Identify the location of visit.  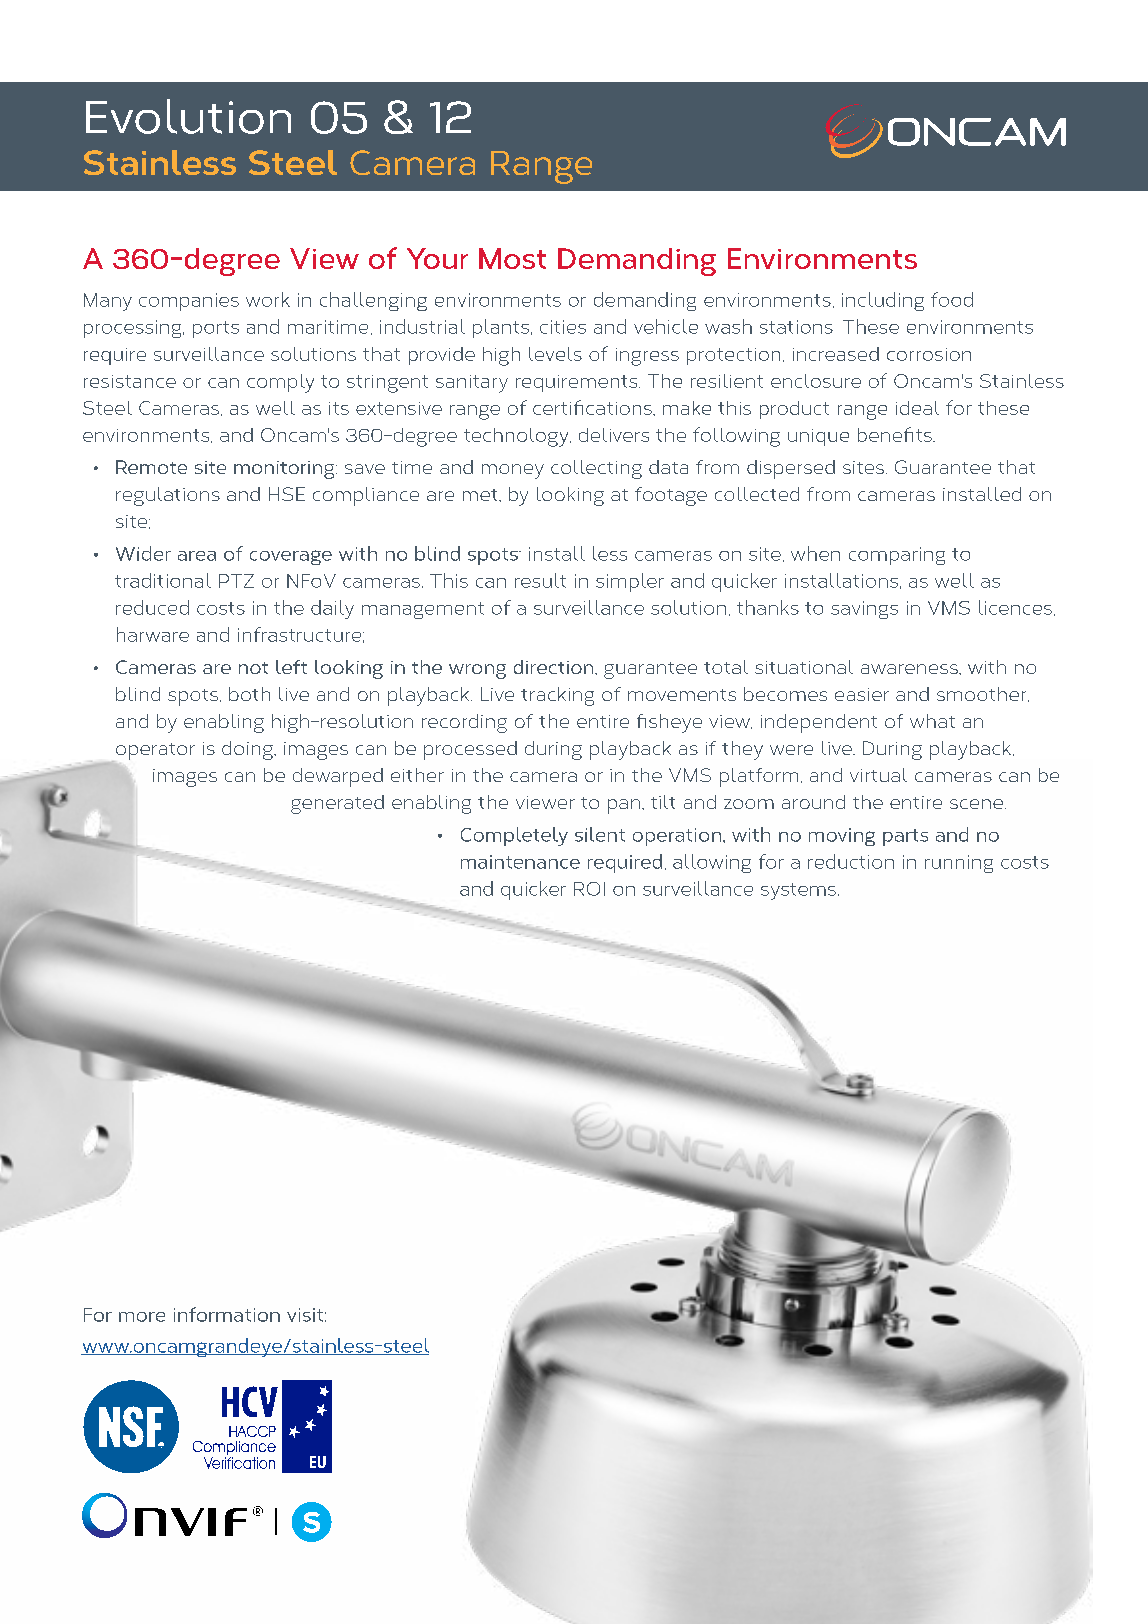
(305, 1315).
